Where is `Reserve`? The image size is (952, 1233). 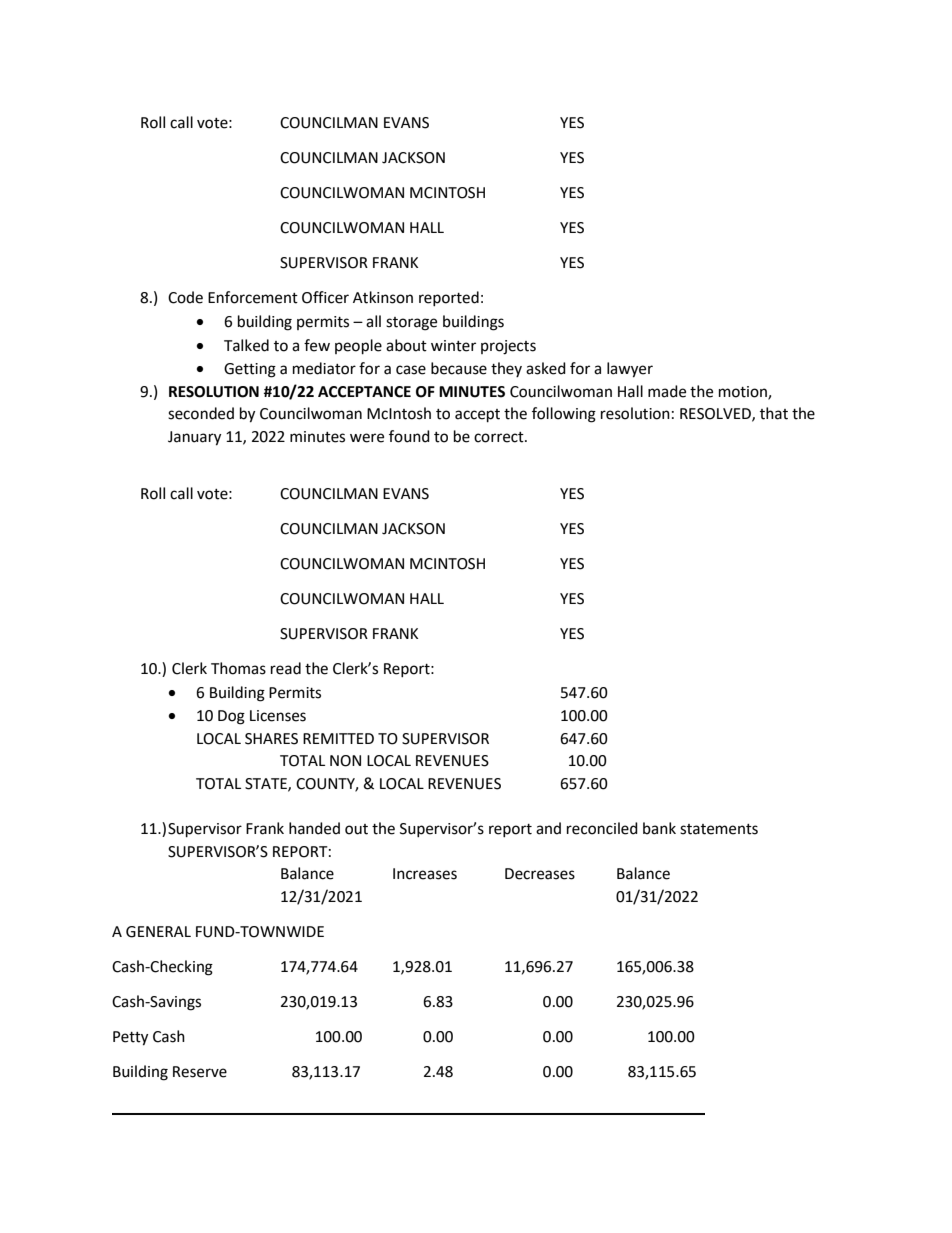
Reserve is located at coordinates (200, 1072).
